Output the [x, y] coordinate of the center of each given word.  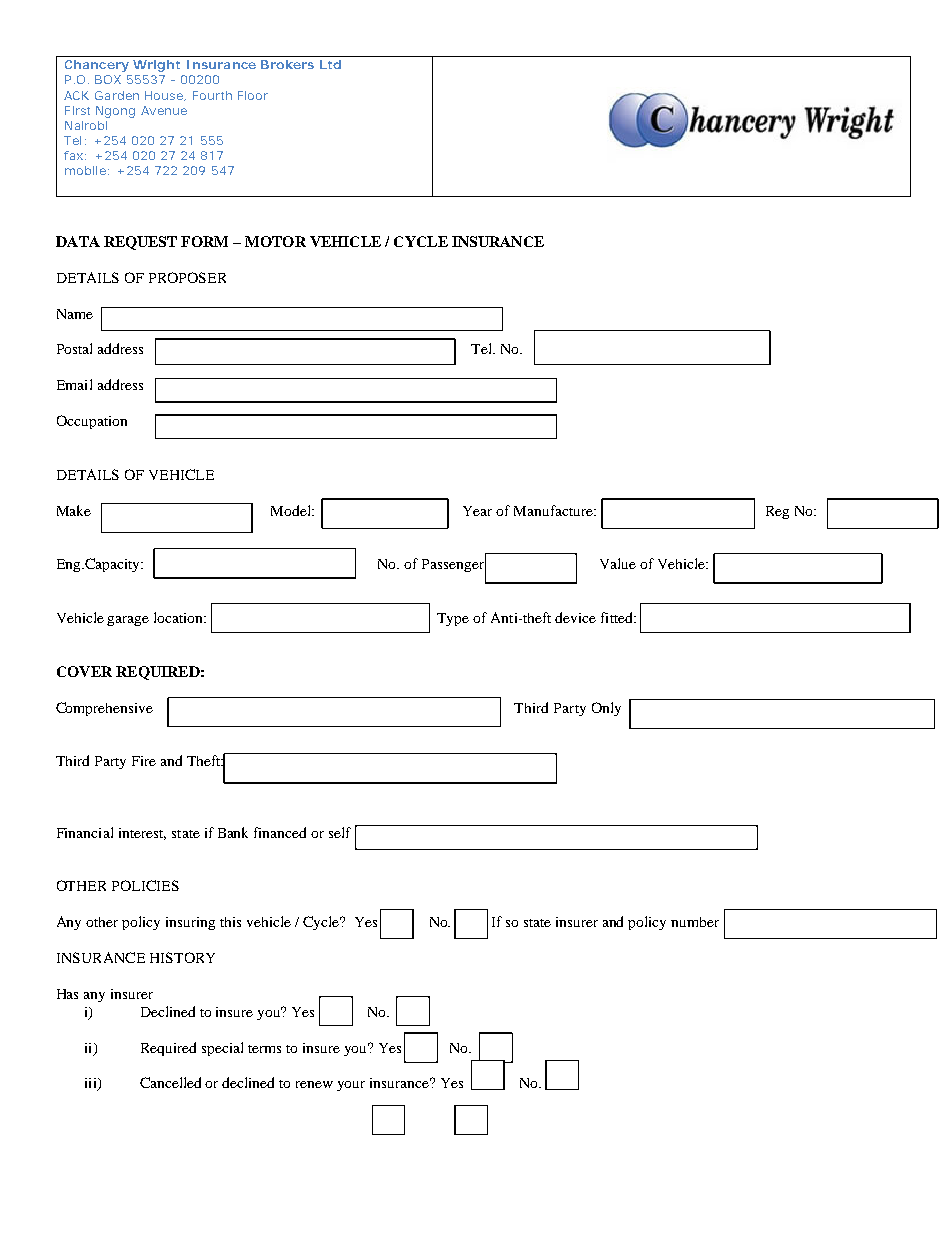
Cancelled [170, 1082]
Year [477, 511]
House [165, 96]
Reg [777, 512]
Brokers [287, 64]
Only [606, 709]
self [340, 832]
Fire [144, 761]
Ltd [330, 64]
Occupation [92, 422]
